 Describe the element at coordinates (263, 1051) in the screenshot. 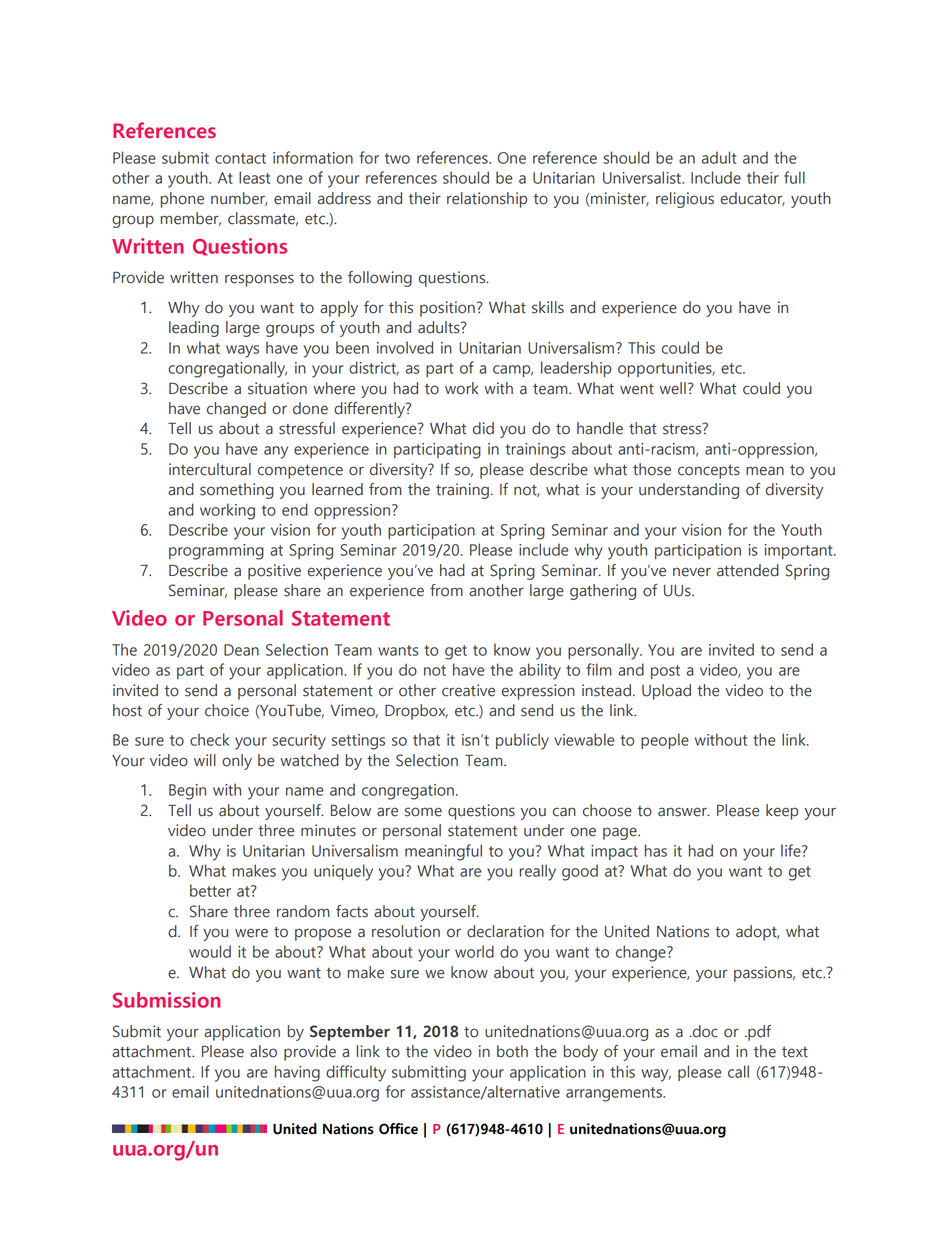

I see `also` at that location.
